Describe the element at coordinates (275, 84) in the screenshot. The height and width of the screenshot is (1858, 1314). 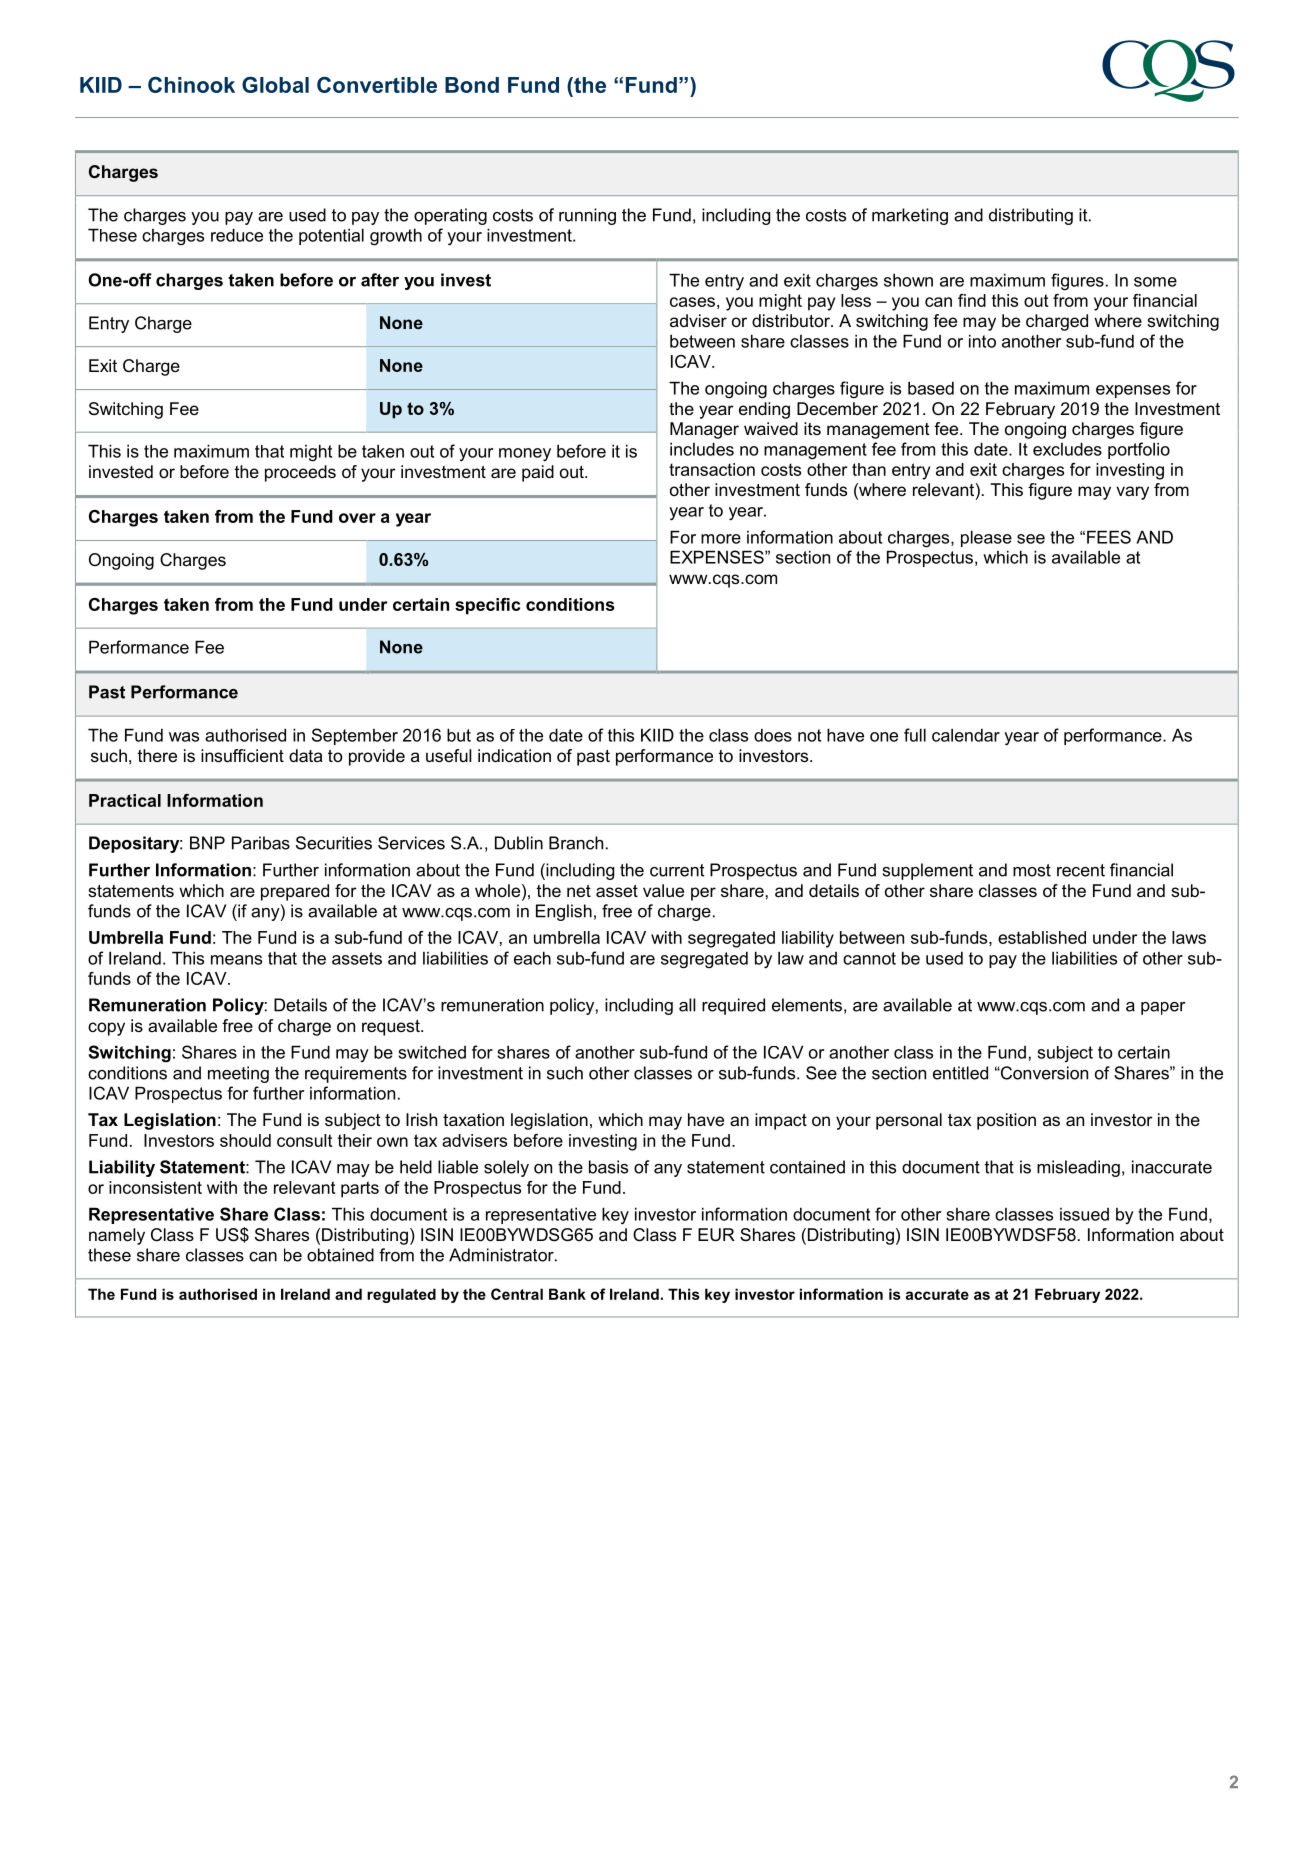
I see `Global` at that location.
